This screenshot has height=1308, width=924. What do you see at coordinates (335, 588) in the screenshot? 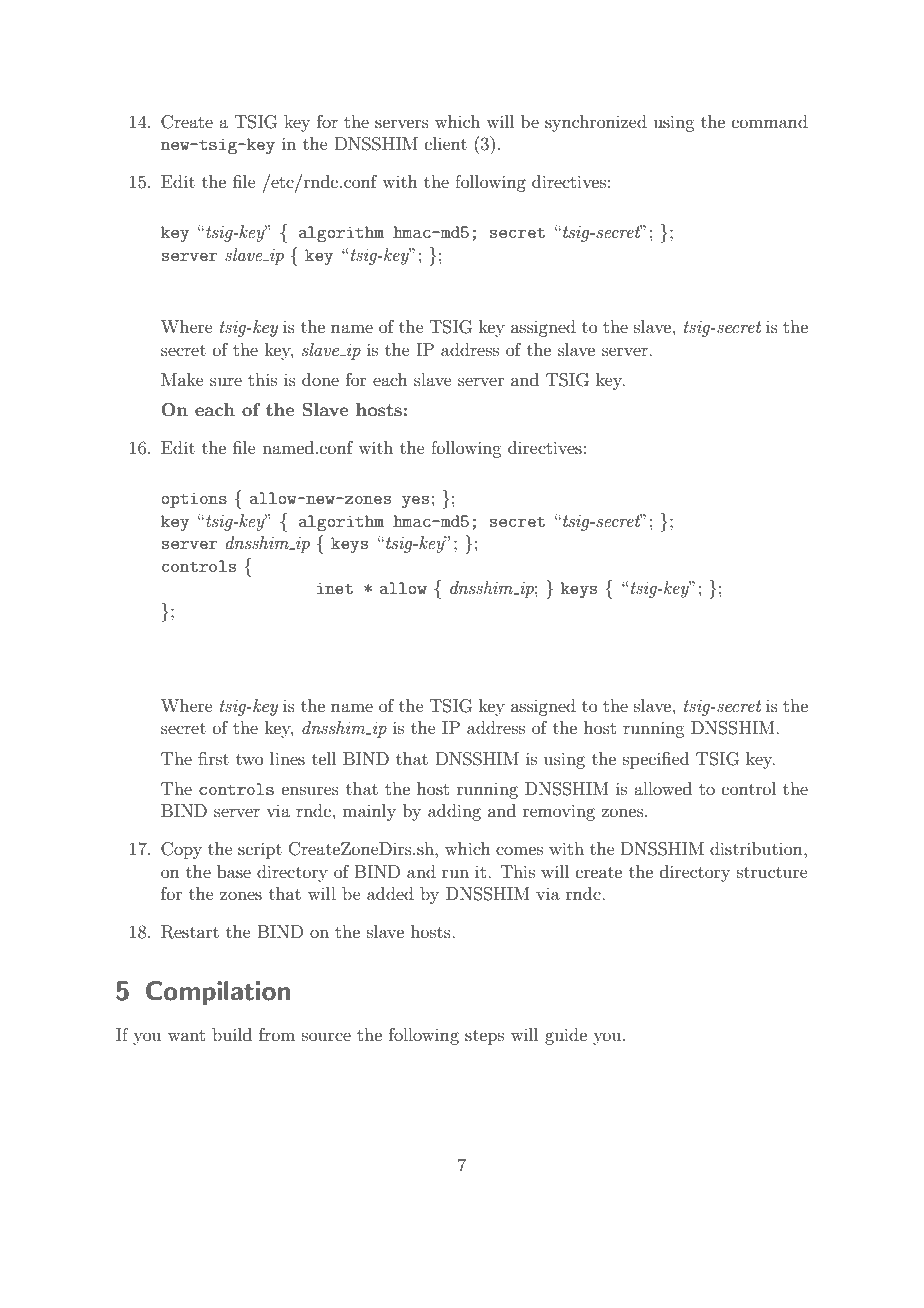
I see `inet` at bounding box center [335, 588].
